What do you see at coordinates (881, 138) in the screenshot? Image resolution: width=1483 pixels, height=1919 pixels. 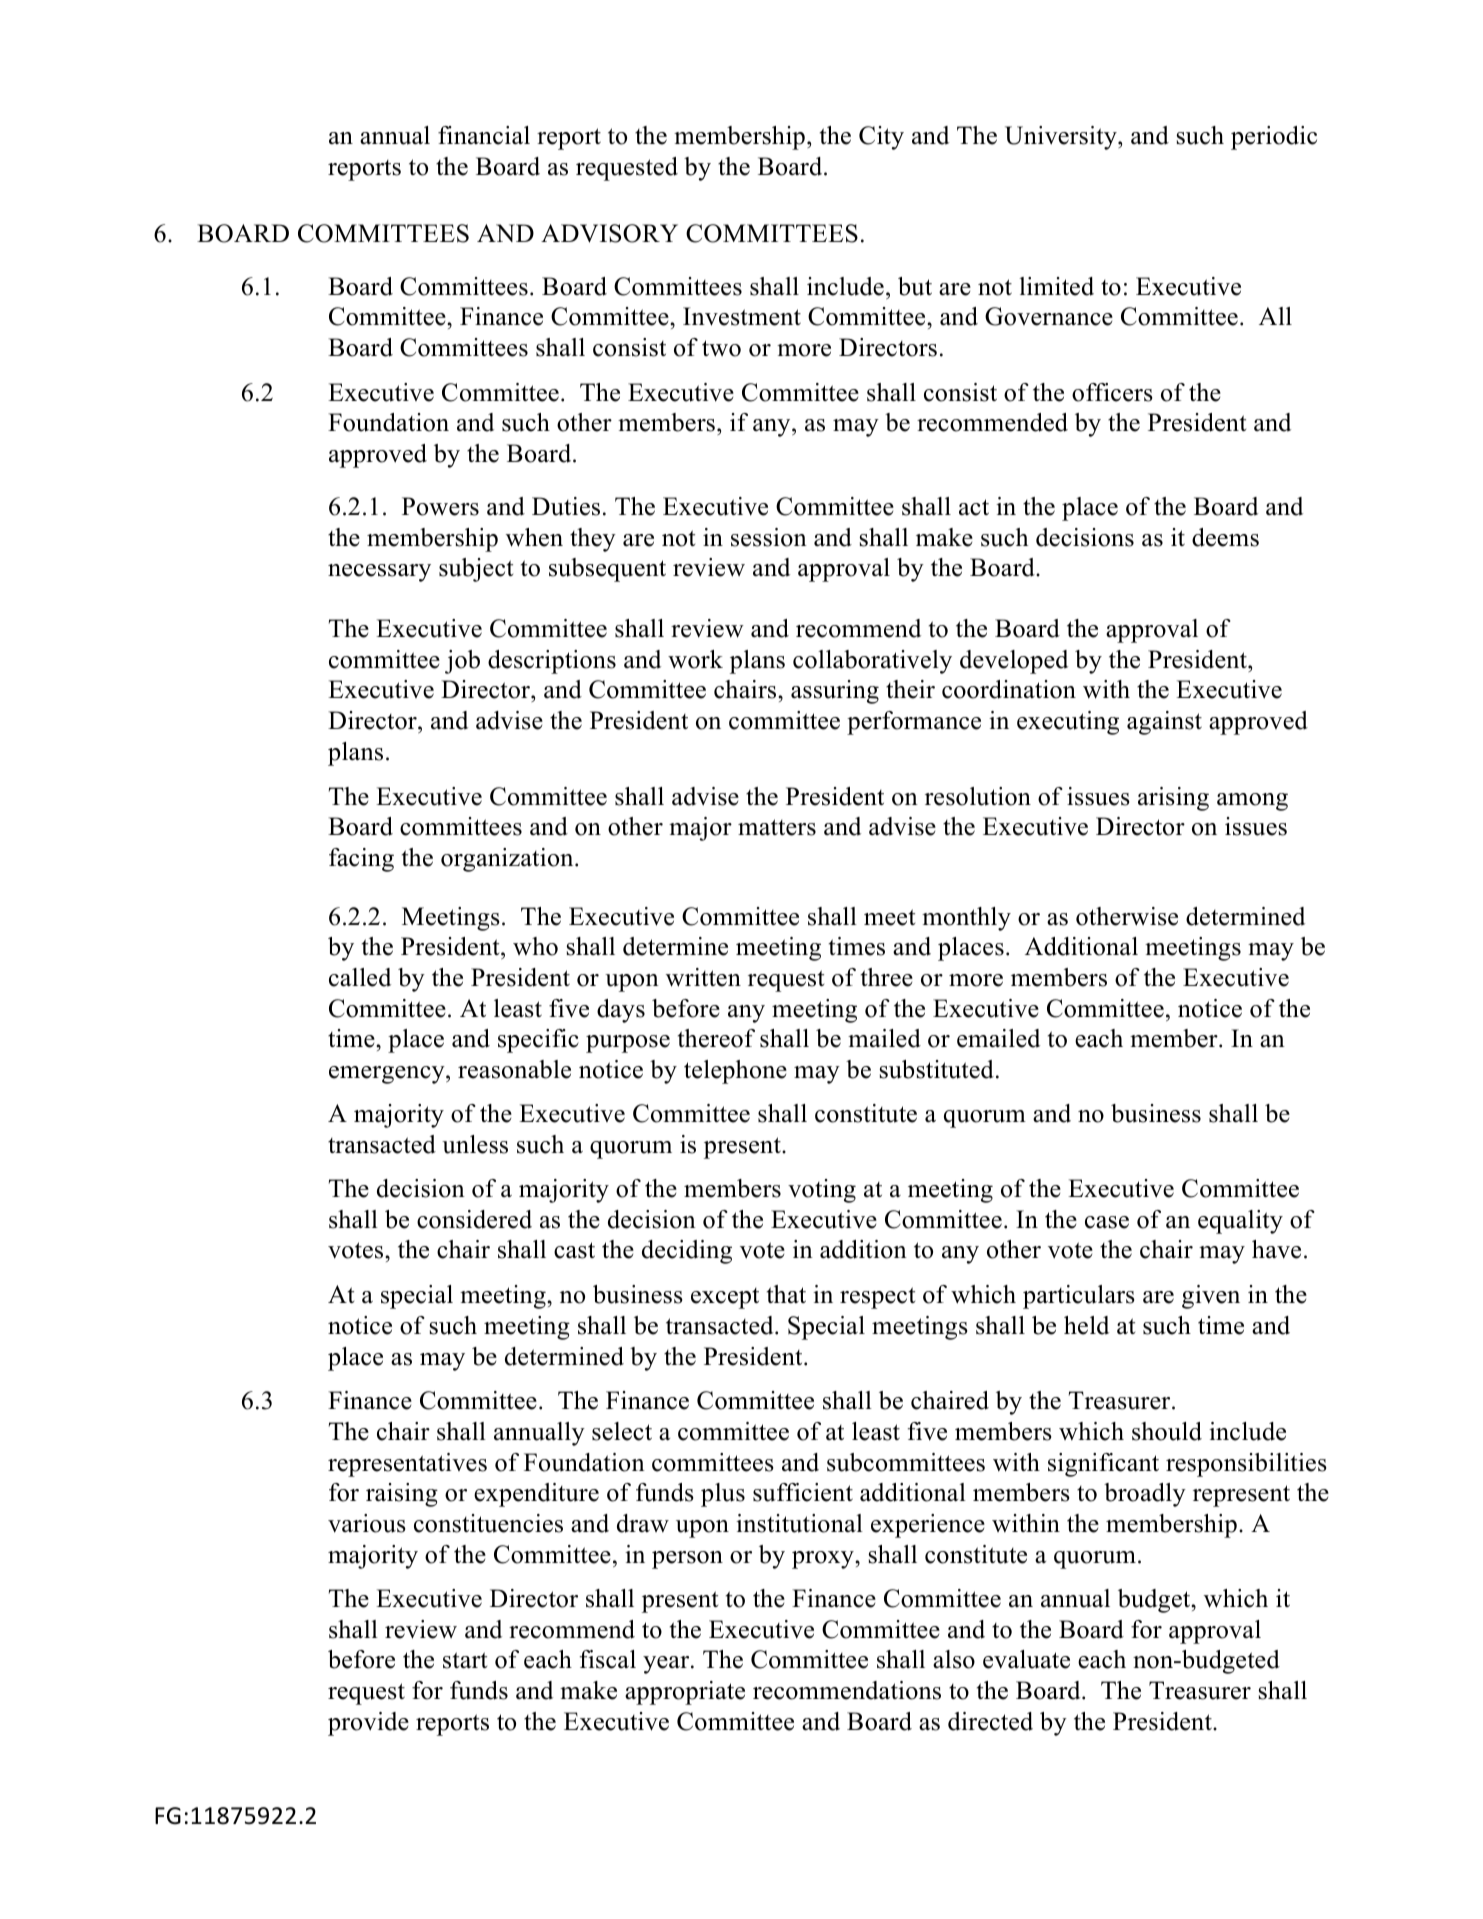 I see `City` at bounding box center [881, 138].
